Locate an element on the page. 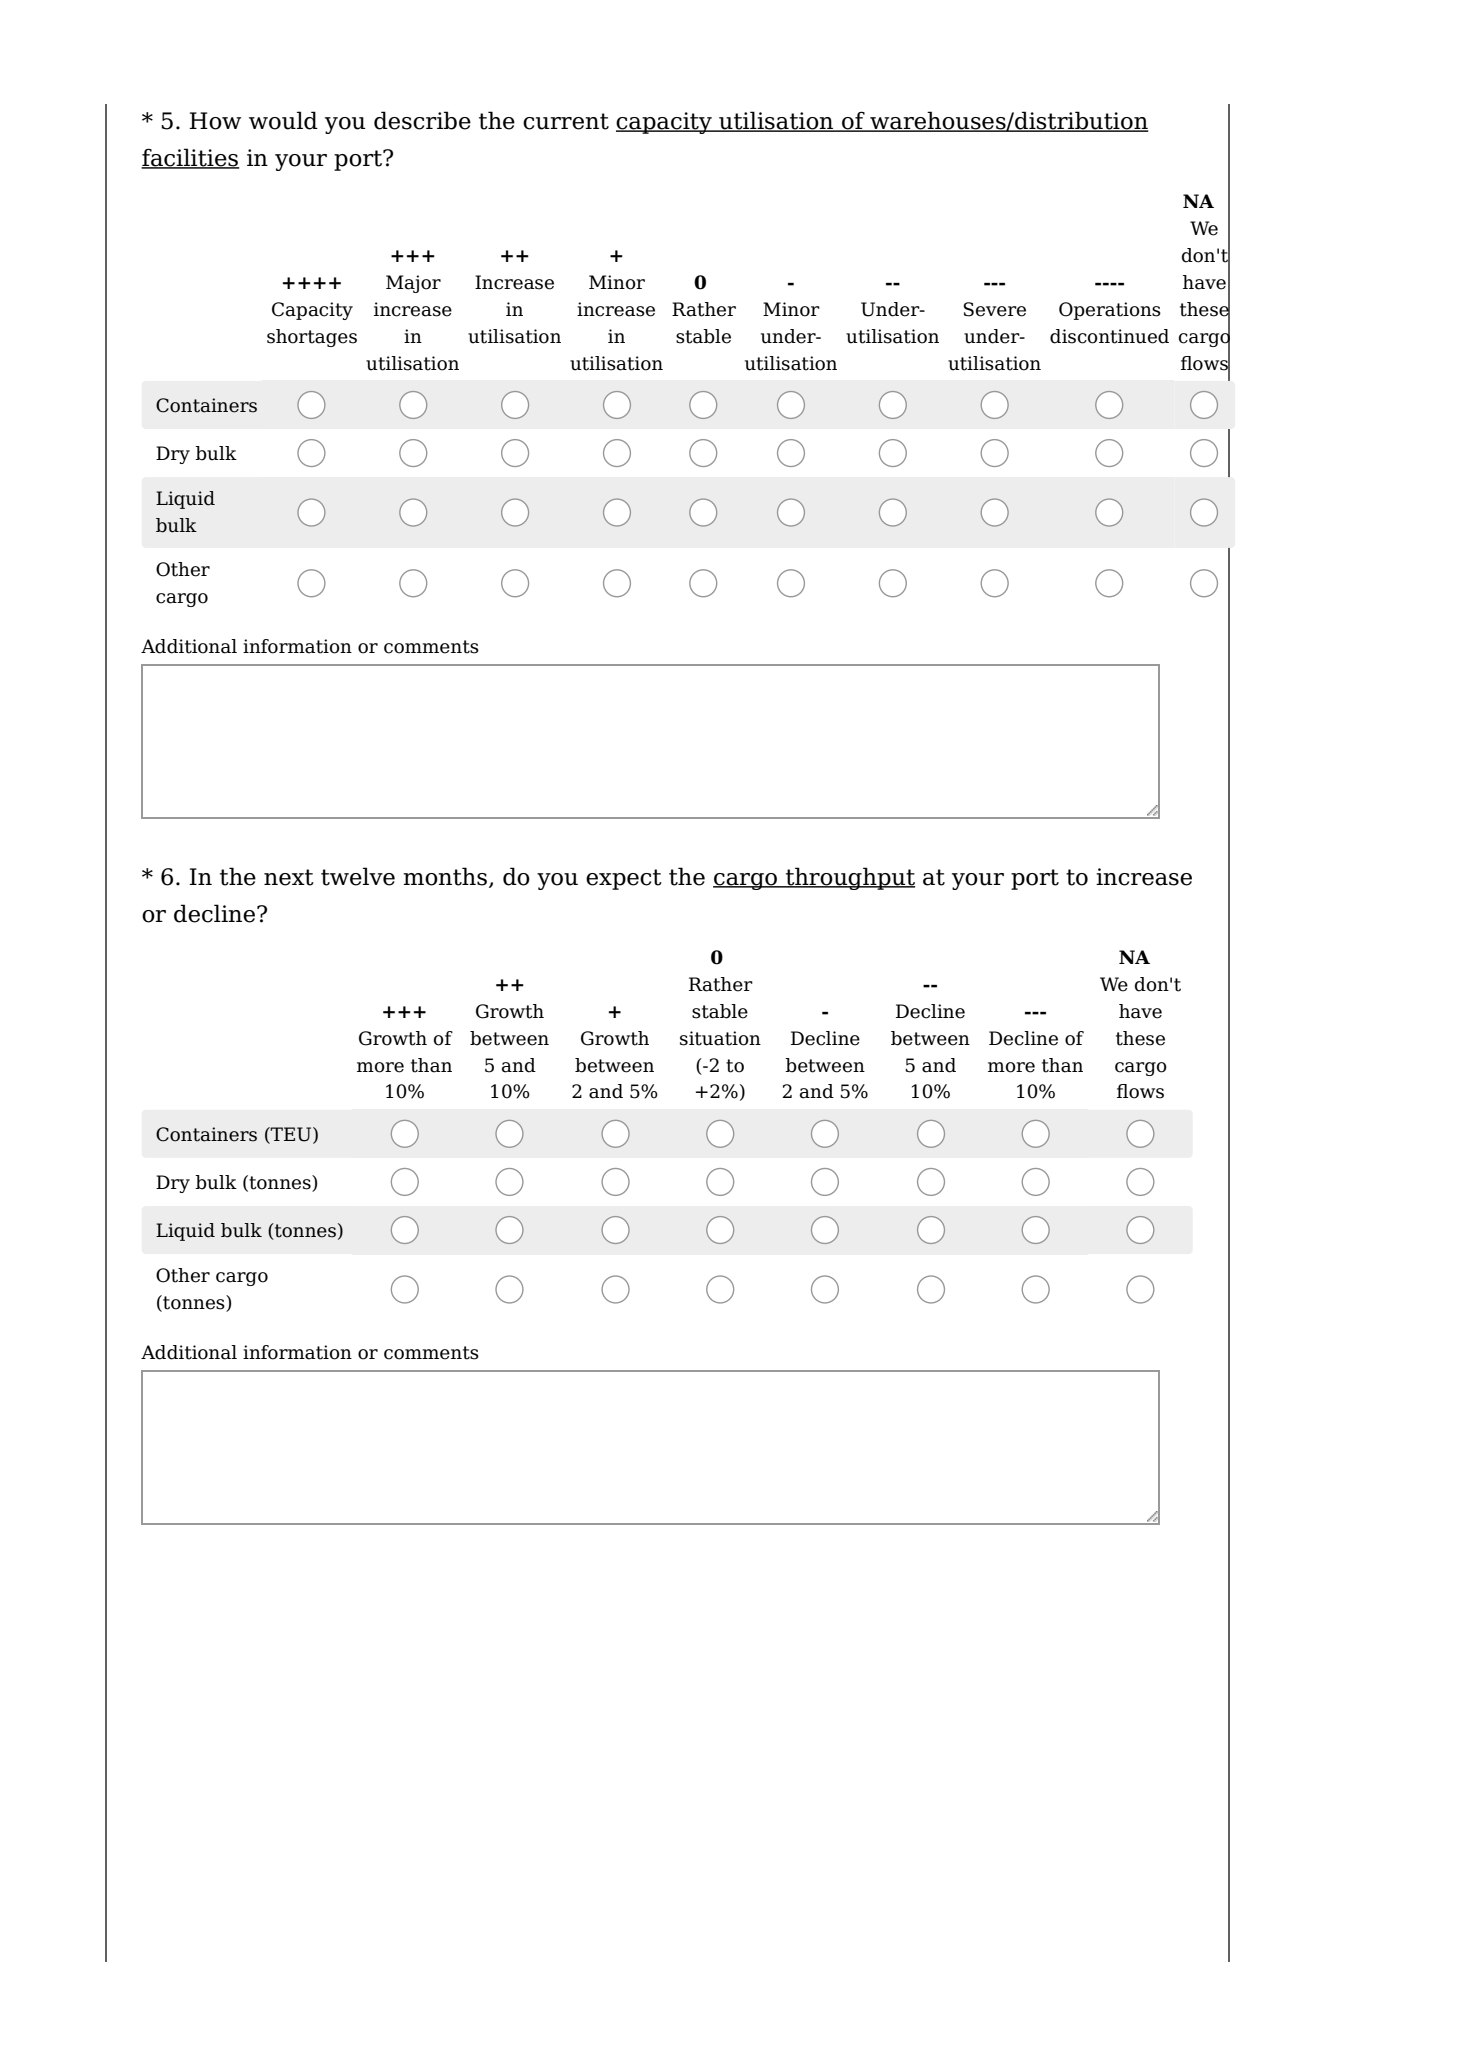 Image resolution: width=1460 pixels, height=2067 pixels. Major is located at coordinates (413, 284).
